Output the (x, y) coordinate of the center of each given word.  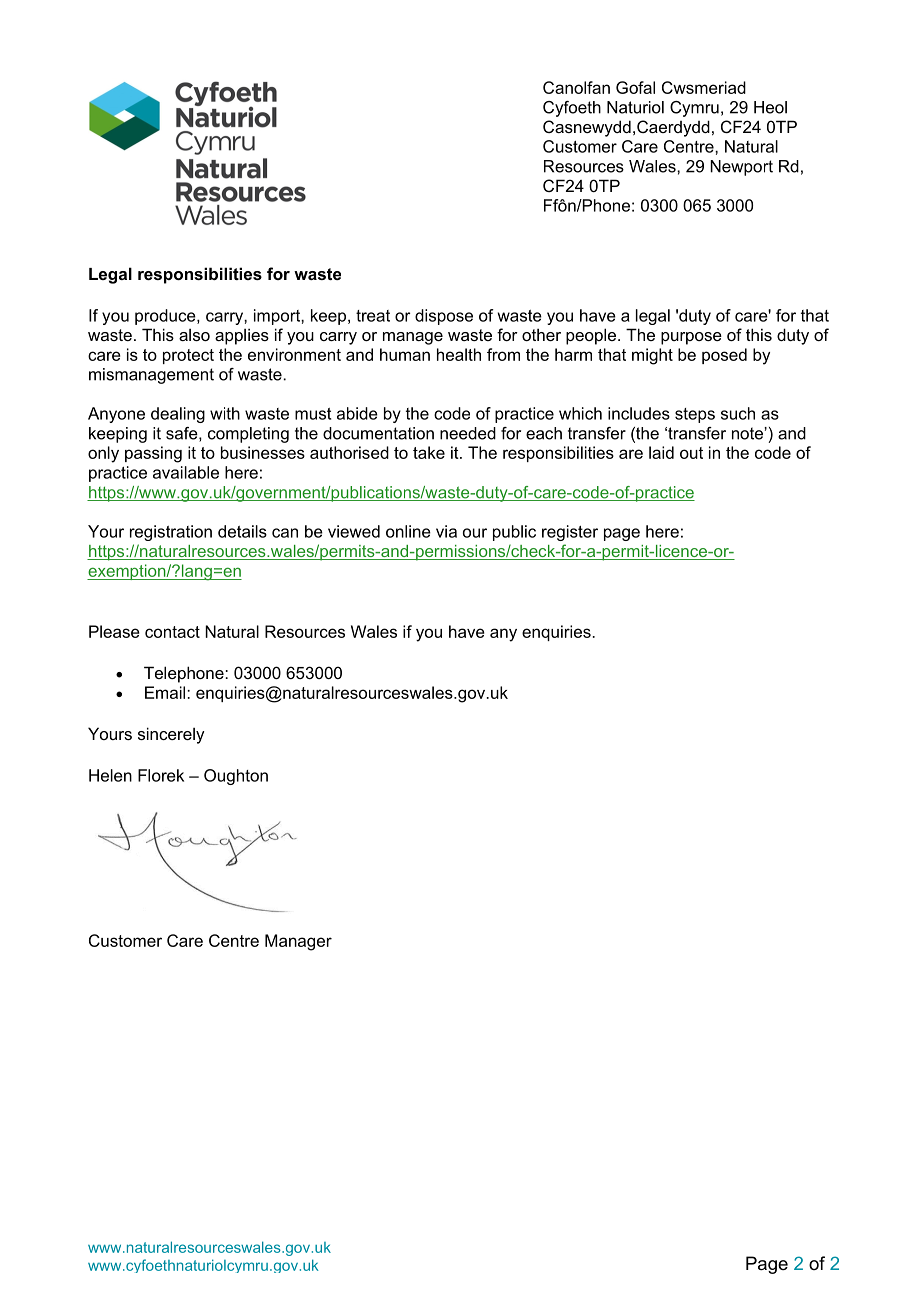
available (186, 472)
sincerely (171, 735)
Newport (741, 168)
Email (166, 692)
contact (172, 632)
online (408, 531)
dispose (444, 317)
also (194, 335)
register (570, 533)
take (429, 452)
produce (166, 317)
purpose (691, 338)
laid (661, 452)
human (405, 354)
